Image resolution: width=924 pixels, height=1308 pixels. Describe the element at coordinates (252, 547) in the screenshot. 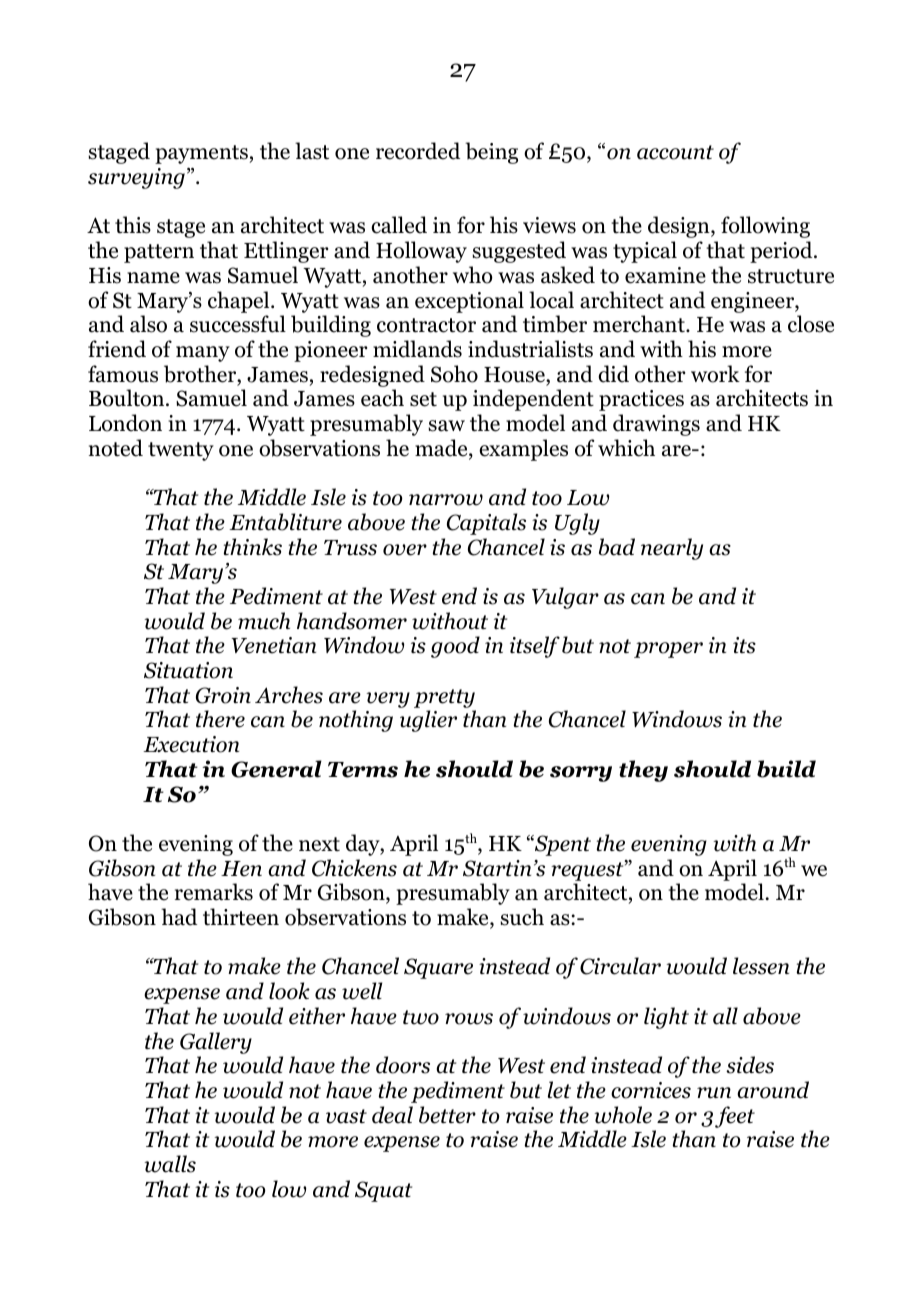

I see `thinks` at that location.
